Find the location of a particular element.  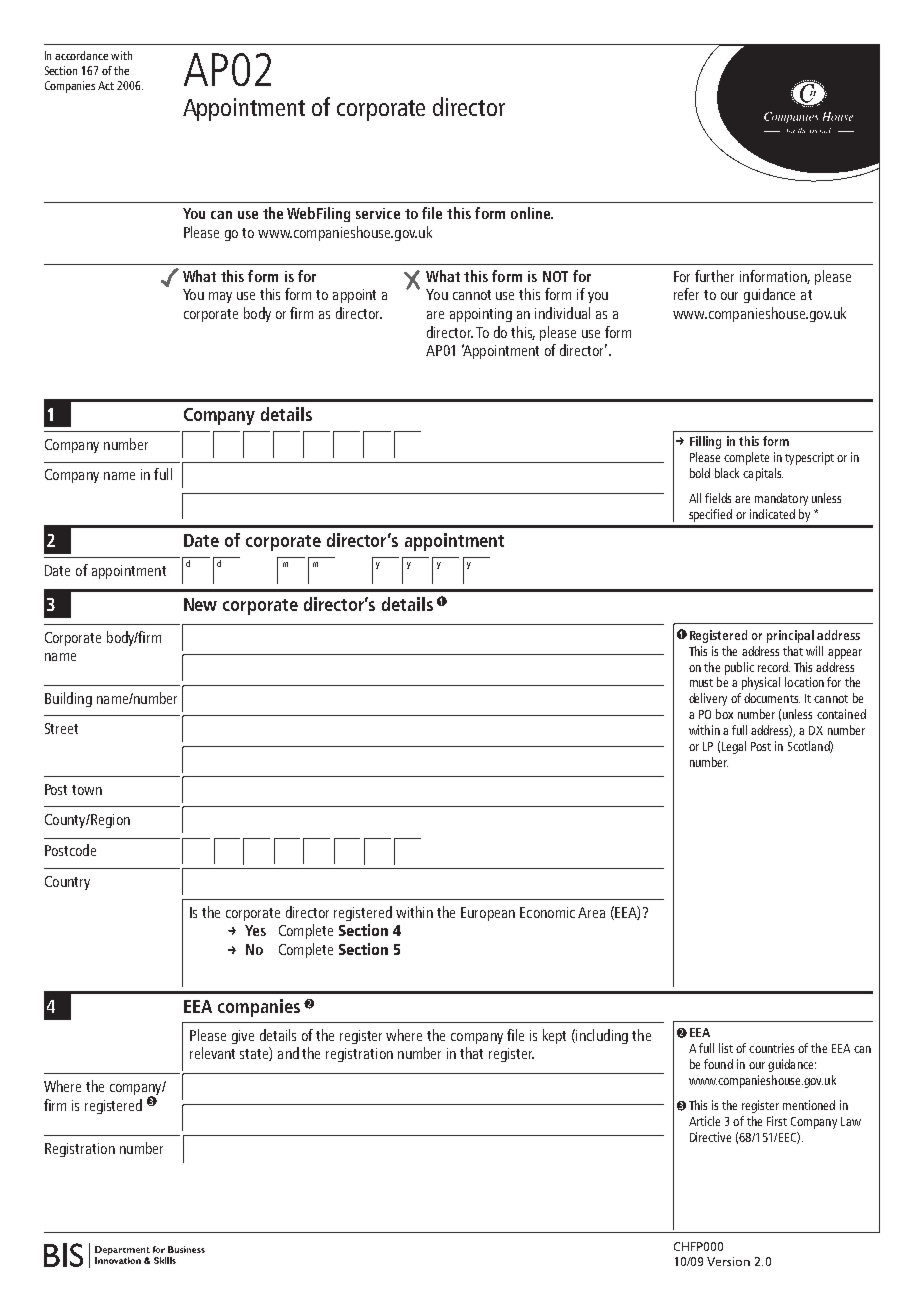

further is located at coordinates (714, 276).
